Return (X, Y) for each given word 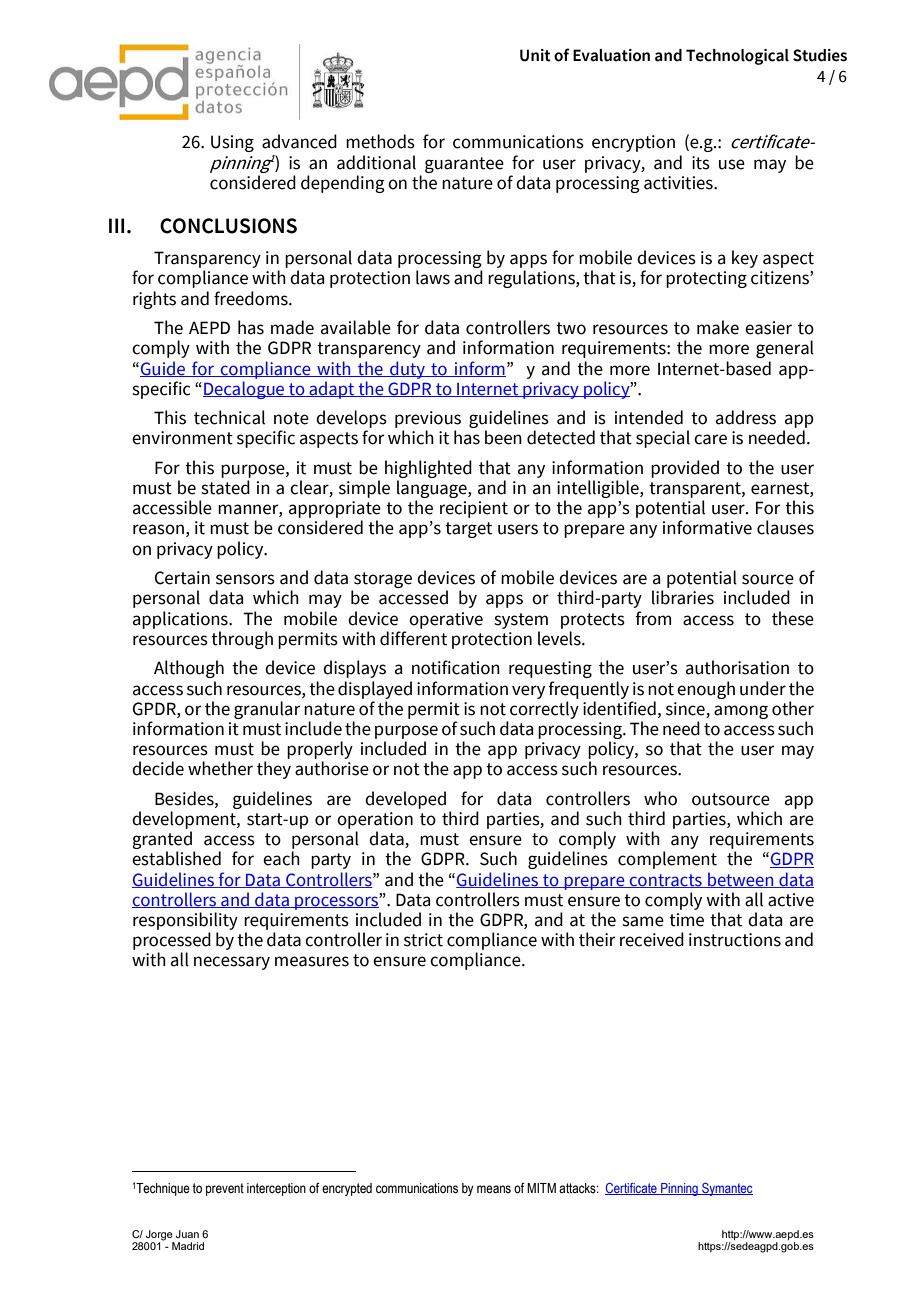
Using (232, 143)
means (494, 1189)
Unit (535, 55)
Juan (187, 1234)
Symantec (726, 1189)
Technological (737, 57)
